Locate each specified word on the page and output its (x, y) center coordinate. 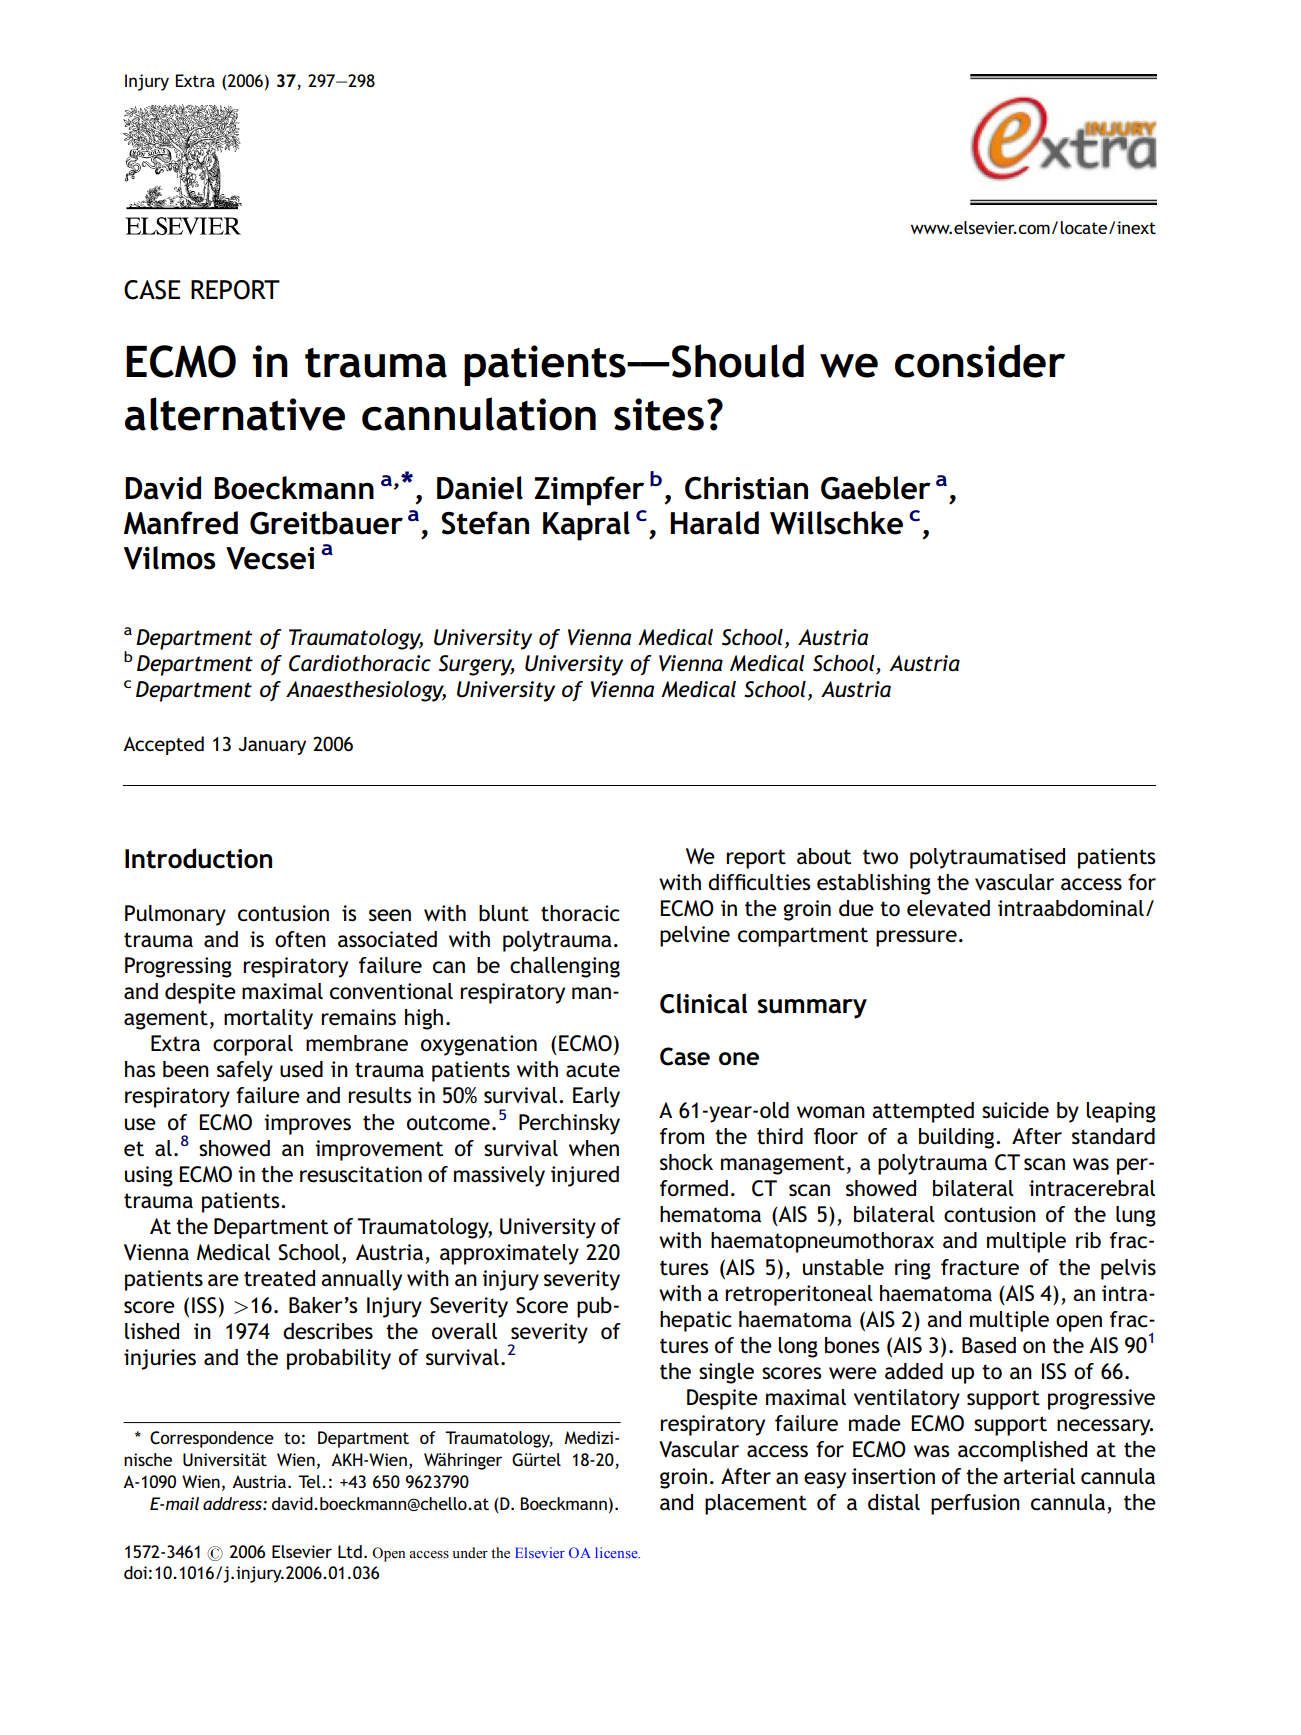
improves (307, 1124)
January (272, 746)
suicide (1015, 1110)
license (617, 1552)
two (880, 857)
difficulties (759, 882)
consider (980, 361)
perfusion (975, 1504)
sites (659, 414)
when (594, 1148)
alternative (235, 414)
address (233, 1503)
